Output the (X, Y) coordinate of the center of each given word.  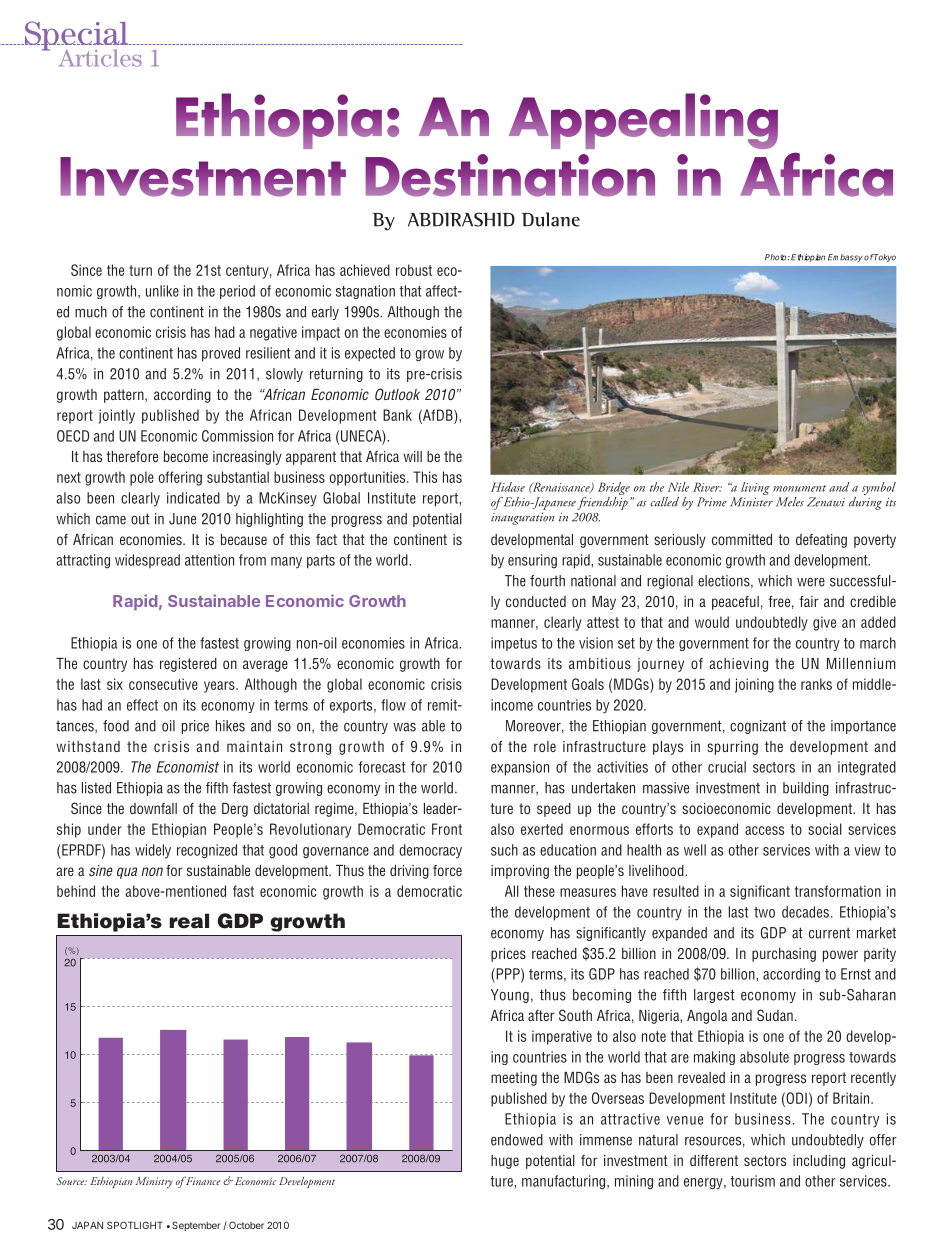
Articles (100, 58)
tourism (752, 1181)
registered (188, 665)
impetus (514, 644)
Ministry (154, 1182)
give (824, 623)
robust (414, 270)
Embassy (845, 258)
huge (505, 1162)
